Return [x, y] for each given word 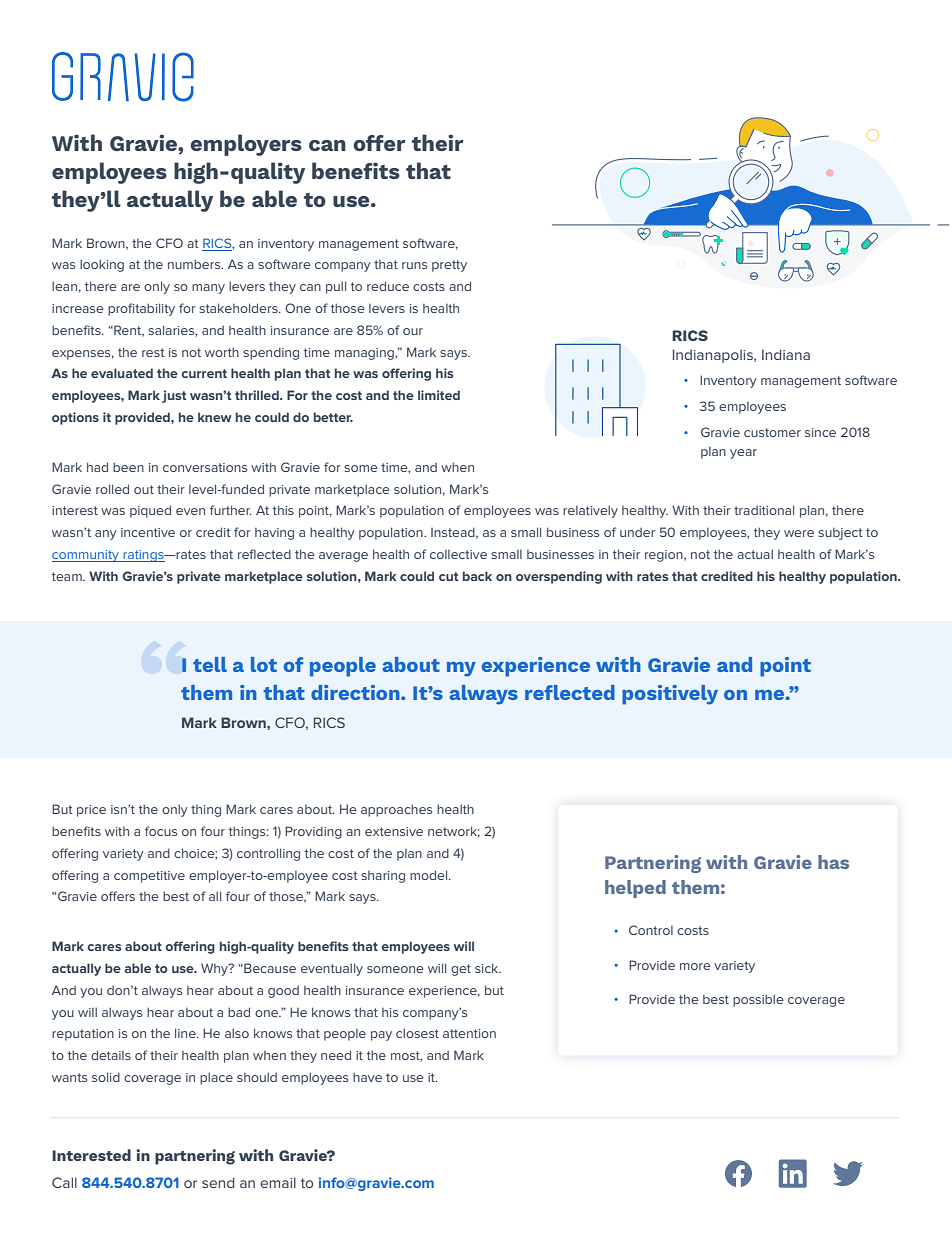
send [218, 1182]
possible [758, 1000]
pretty [449, 266]
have [367, 1077]
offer [379, 143]
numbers [195, 264]
